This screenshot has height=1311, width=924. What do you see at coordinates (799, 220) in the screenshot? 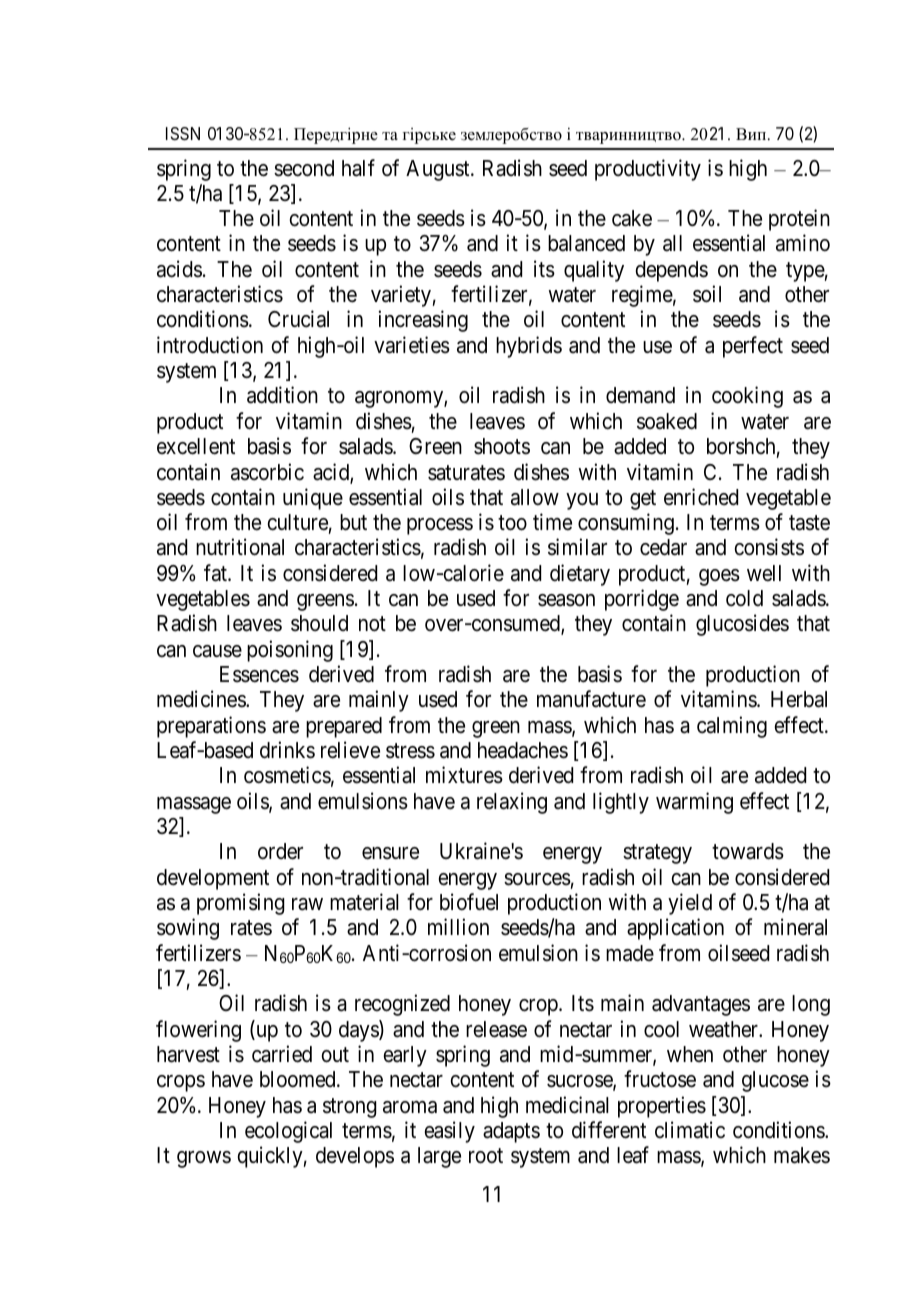
I see `protein` at bounding box center [799, 220].
